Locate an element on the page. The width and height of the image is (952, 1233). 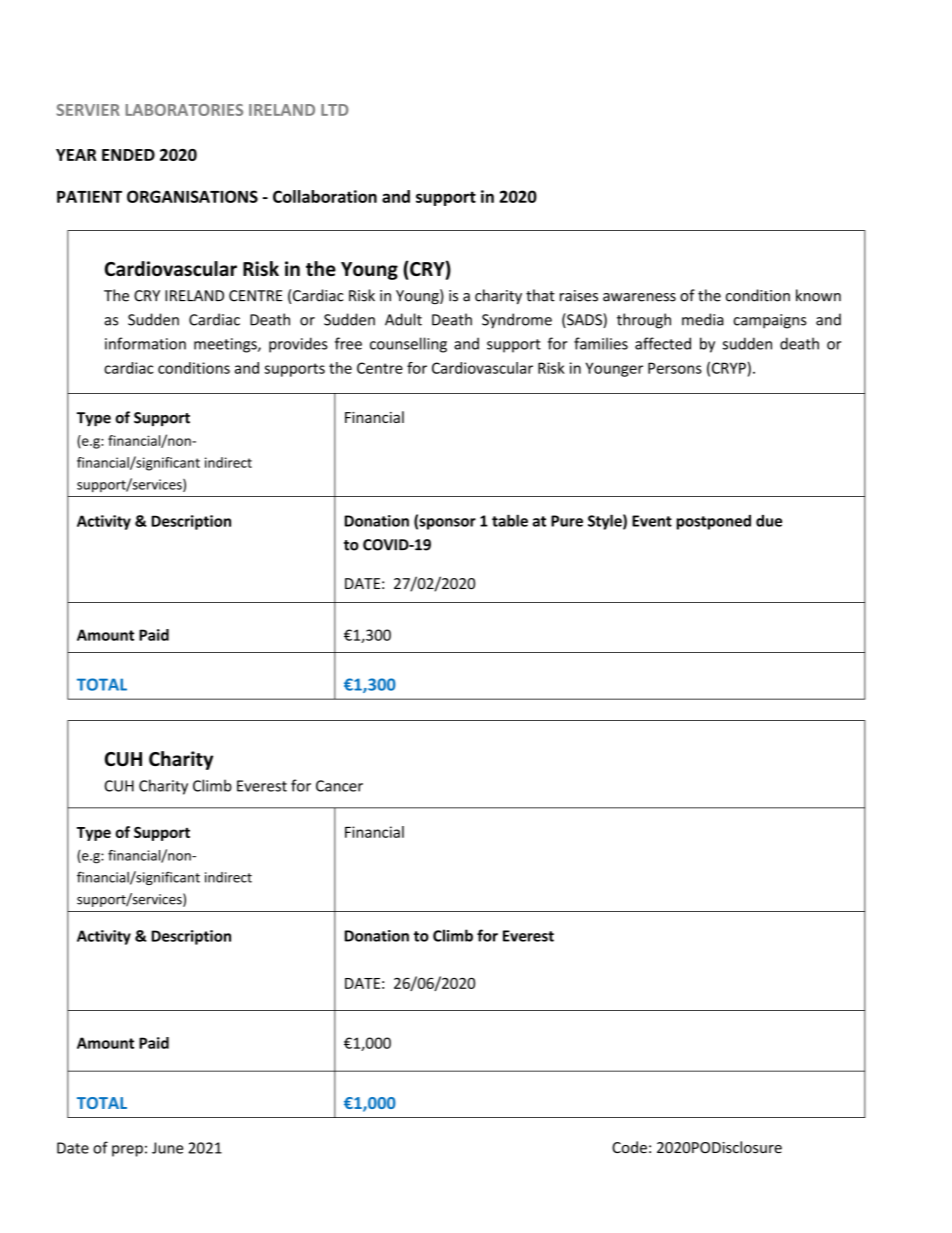
June is located at coordinates (167, 1148).
